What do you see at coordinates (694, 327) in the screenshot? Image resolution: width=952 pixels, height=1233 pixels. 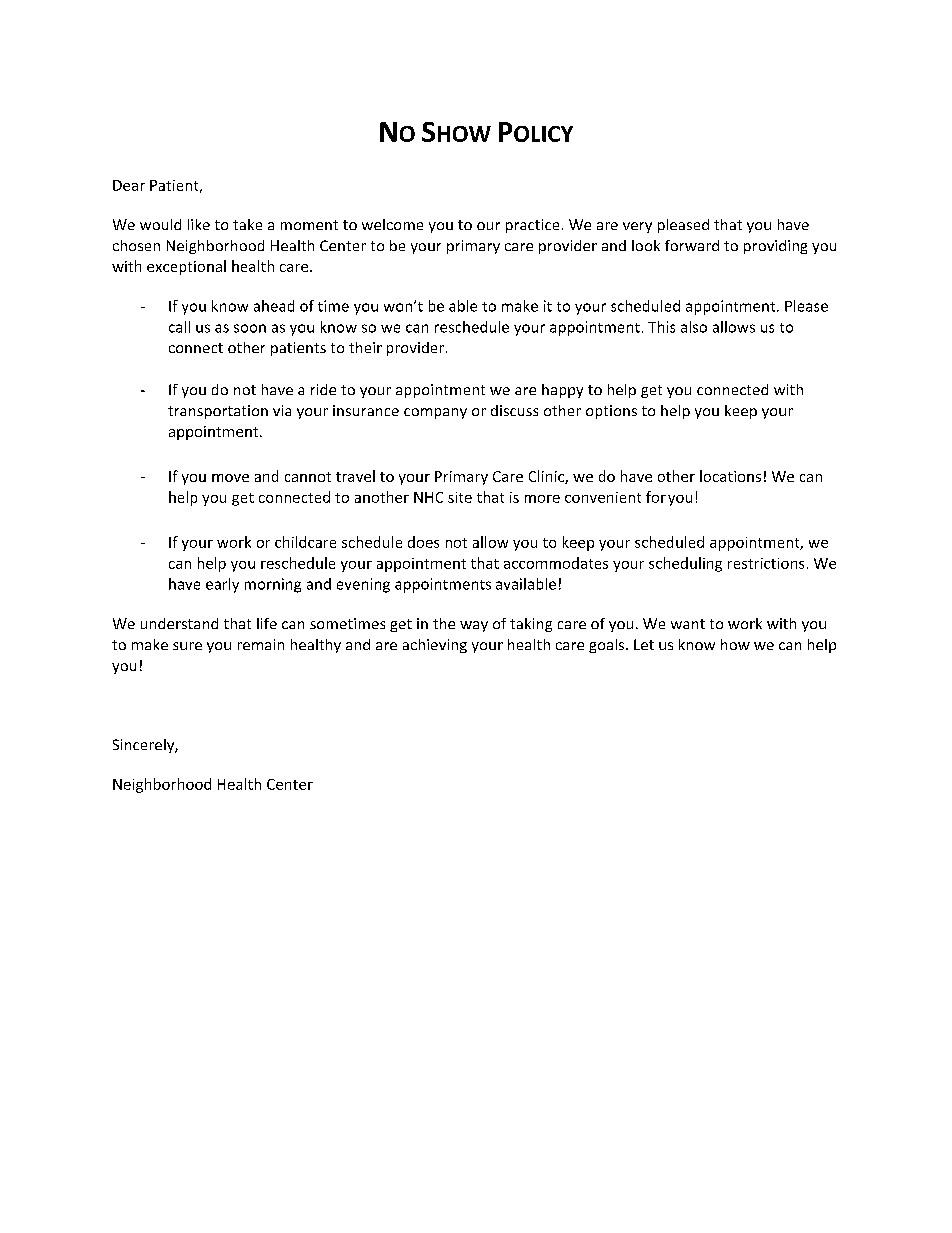 I see `also` at bounding box center [694, 327].
